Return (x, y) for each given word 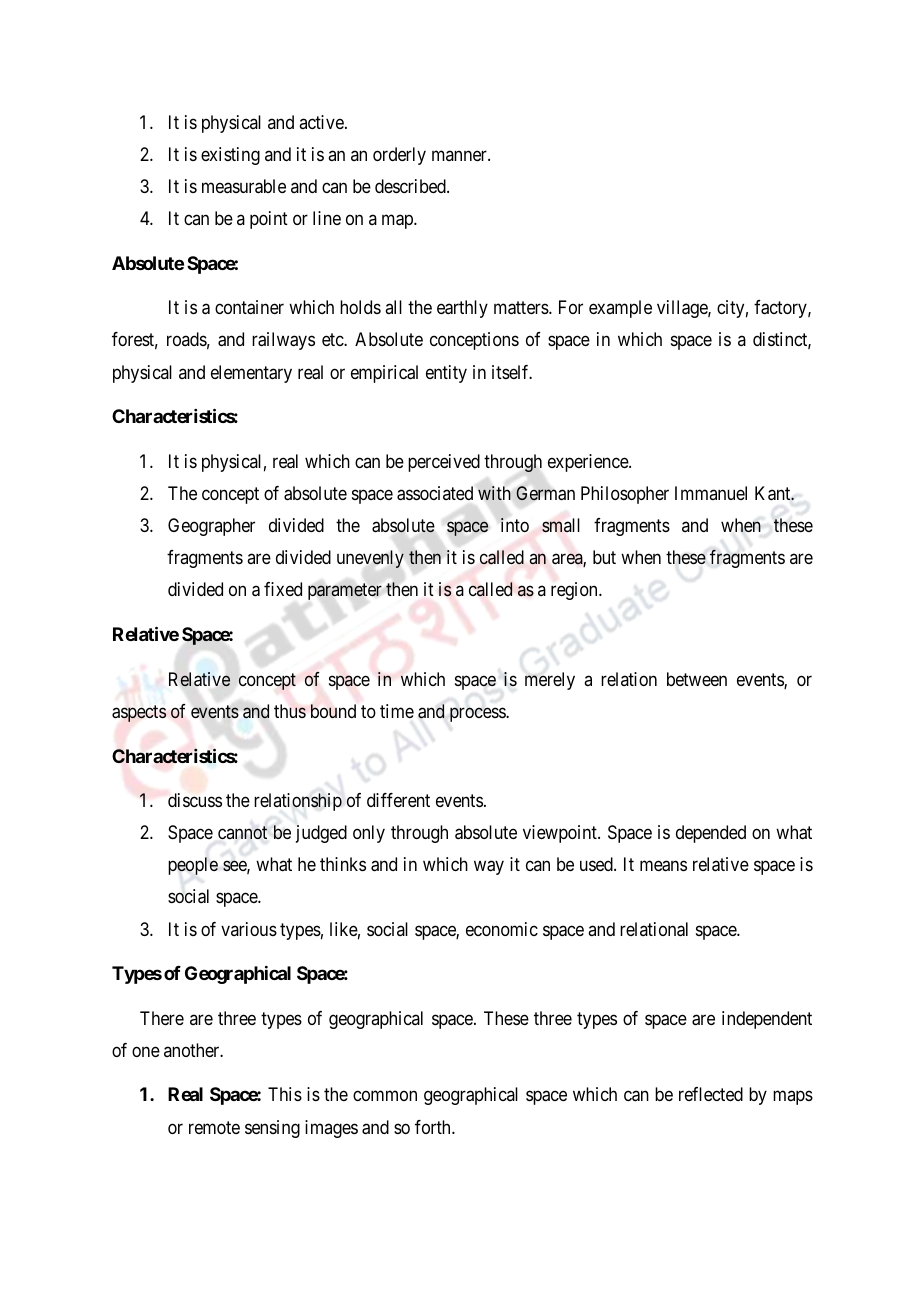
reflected (711, 1094)
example (620, 309)
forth (434, 1127)
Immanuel (711, 493)
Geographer (211, 527)
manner (460, 155)
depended (711, 834)
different (398, 800)
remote (214, 1127)
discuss (195, 800)
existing (230, 156)
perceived (444, 463)
